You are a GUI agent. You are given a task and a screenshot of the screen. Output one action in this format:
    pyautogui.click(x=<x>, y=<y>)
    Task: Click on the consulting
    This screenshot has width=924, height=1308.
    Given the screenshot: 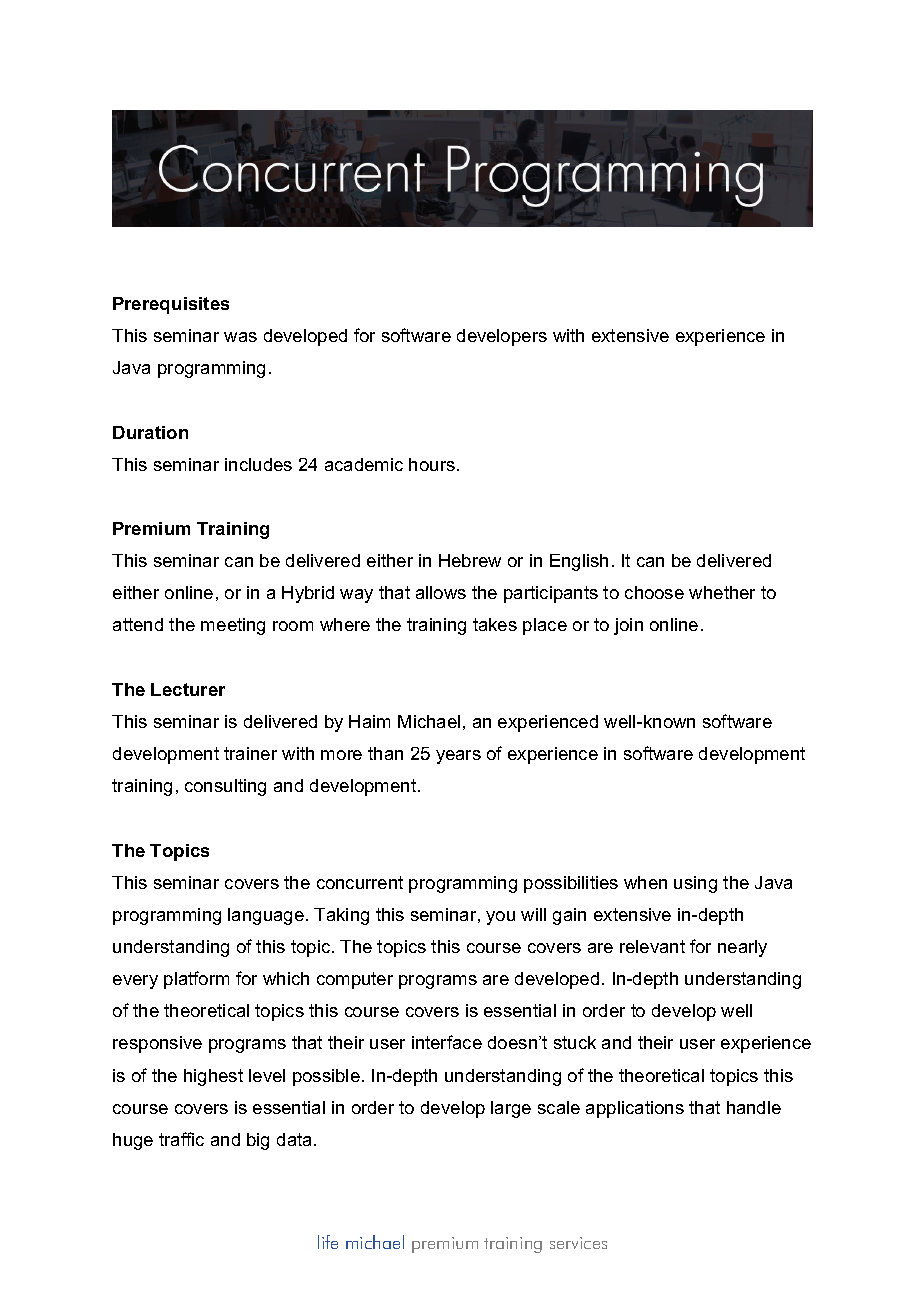 What is the action you would take?
    pyautogui.click(x=225, y=787)
